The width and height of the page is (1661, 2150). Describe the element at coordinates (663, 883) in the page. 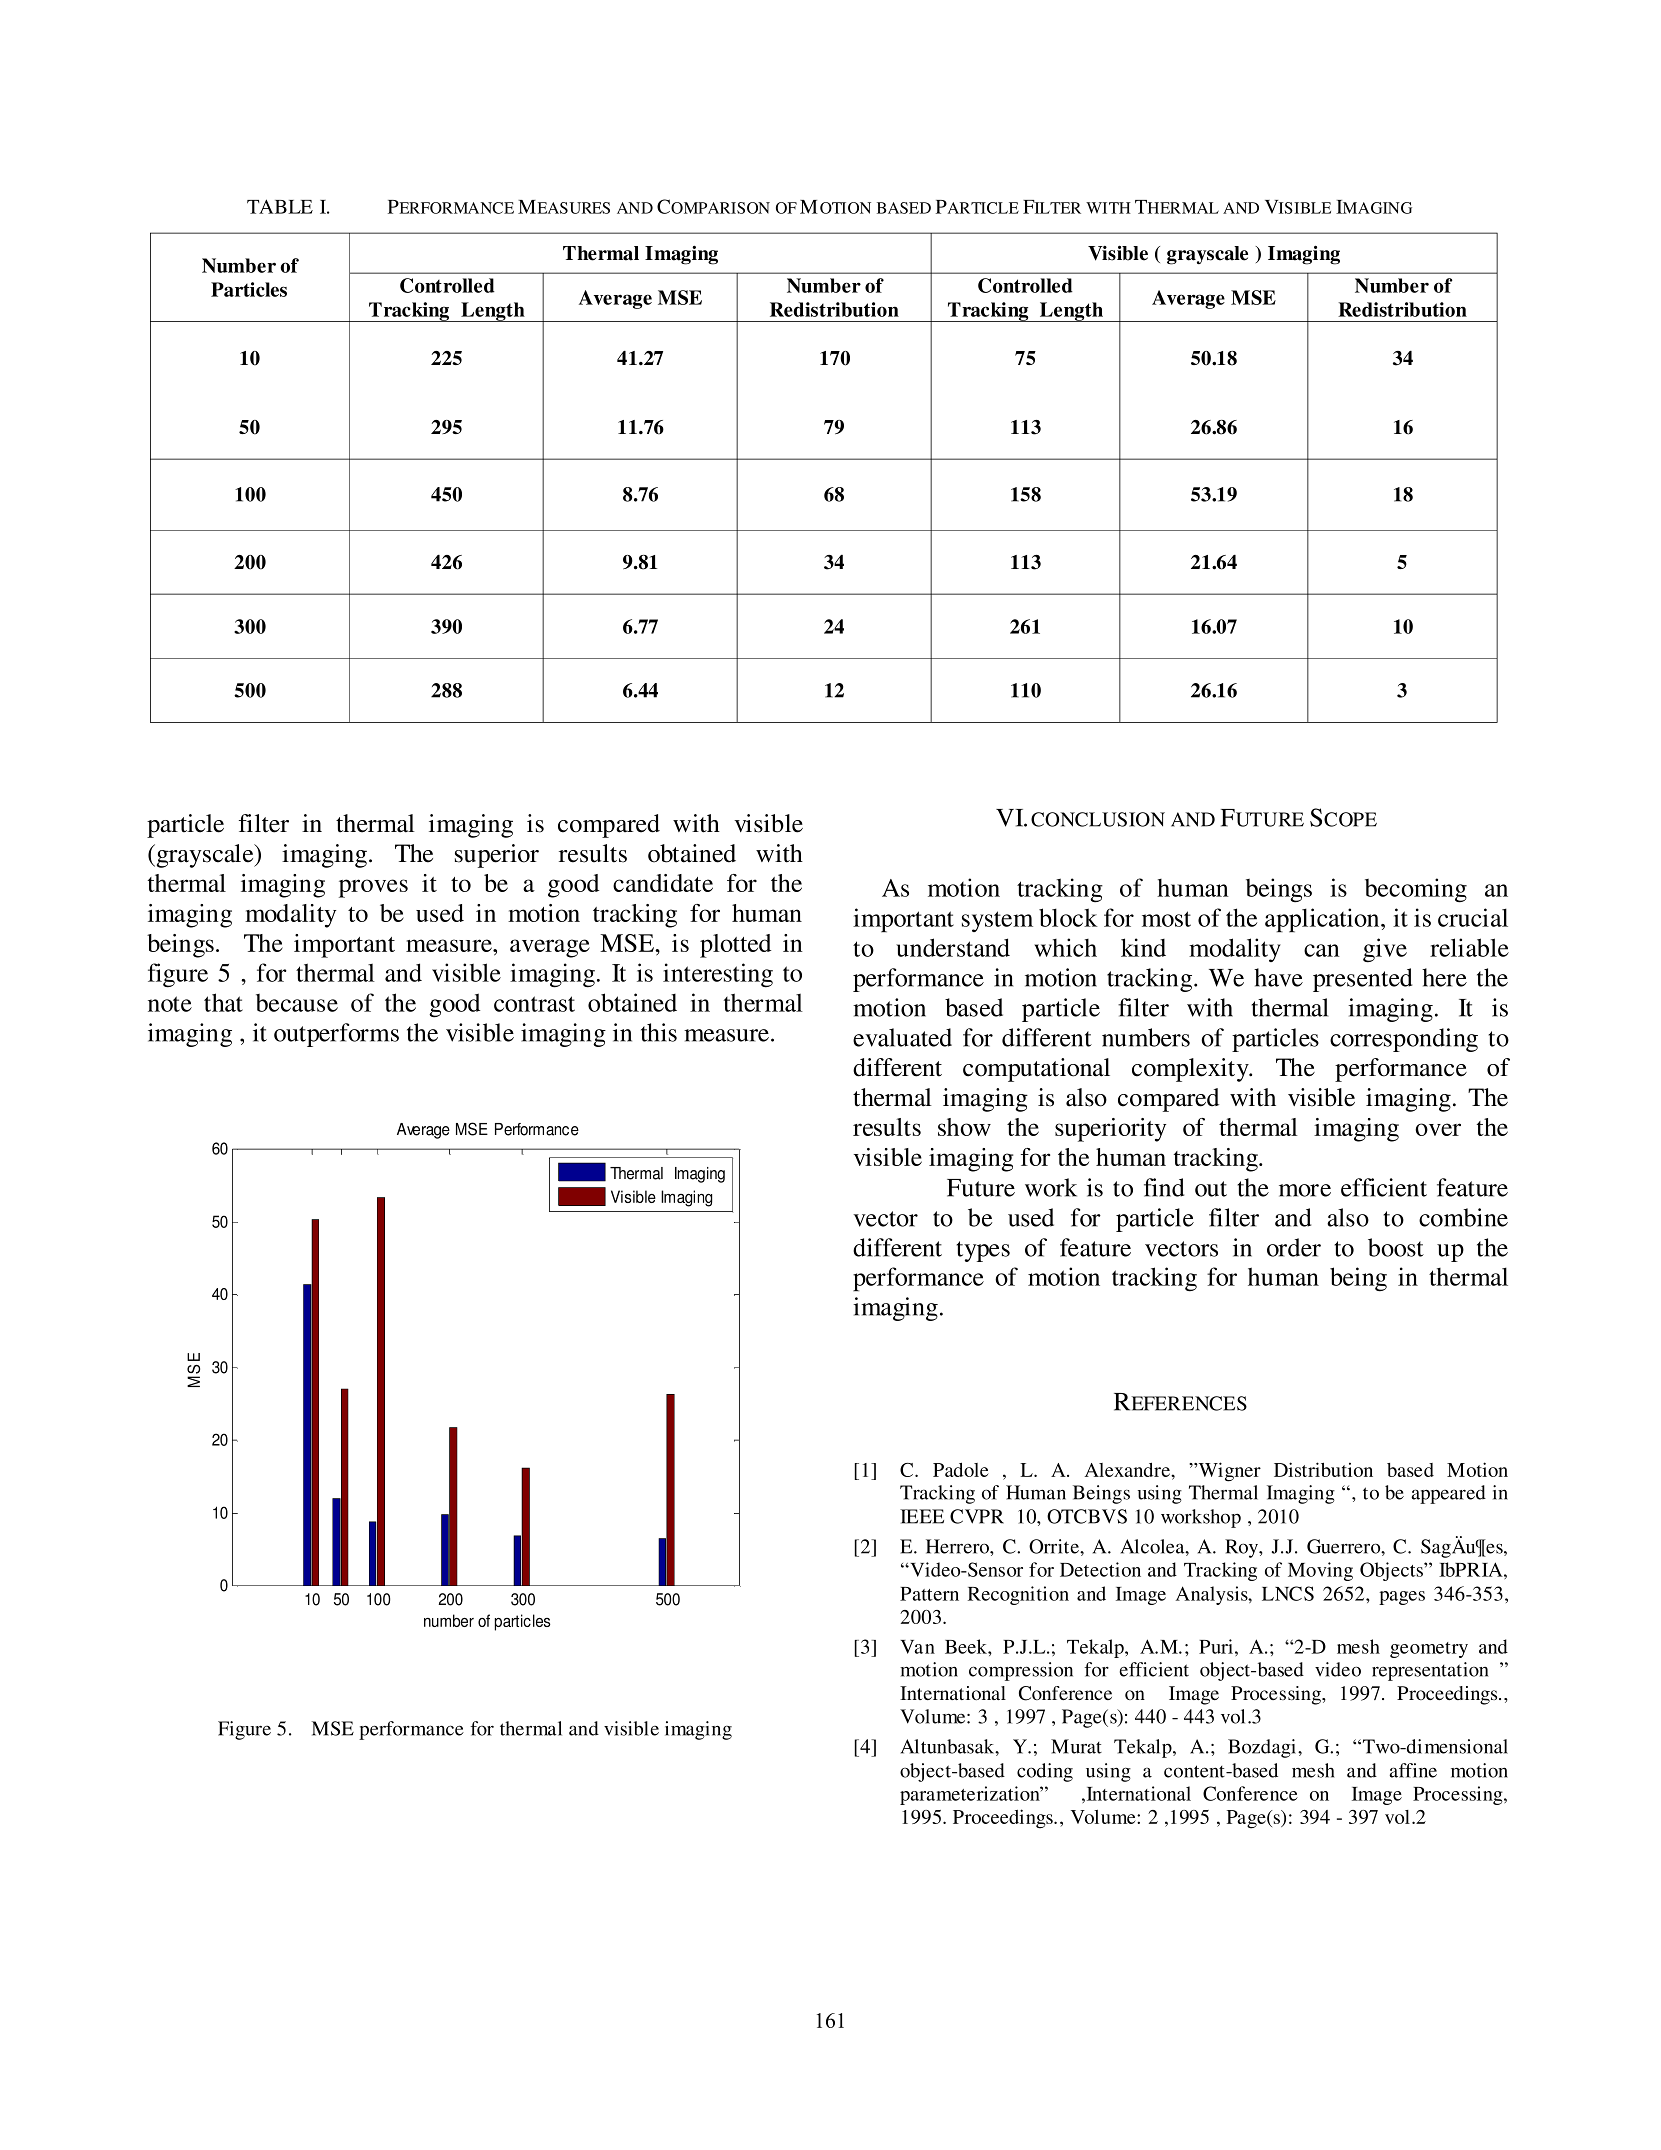

I see `candidate` at that location.
